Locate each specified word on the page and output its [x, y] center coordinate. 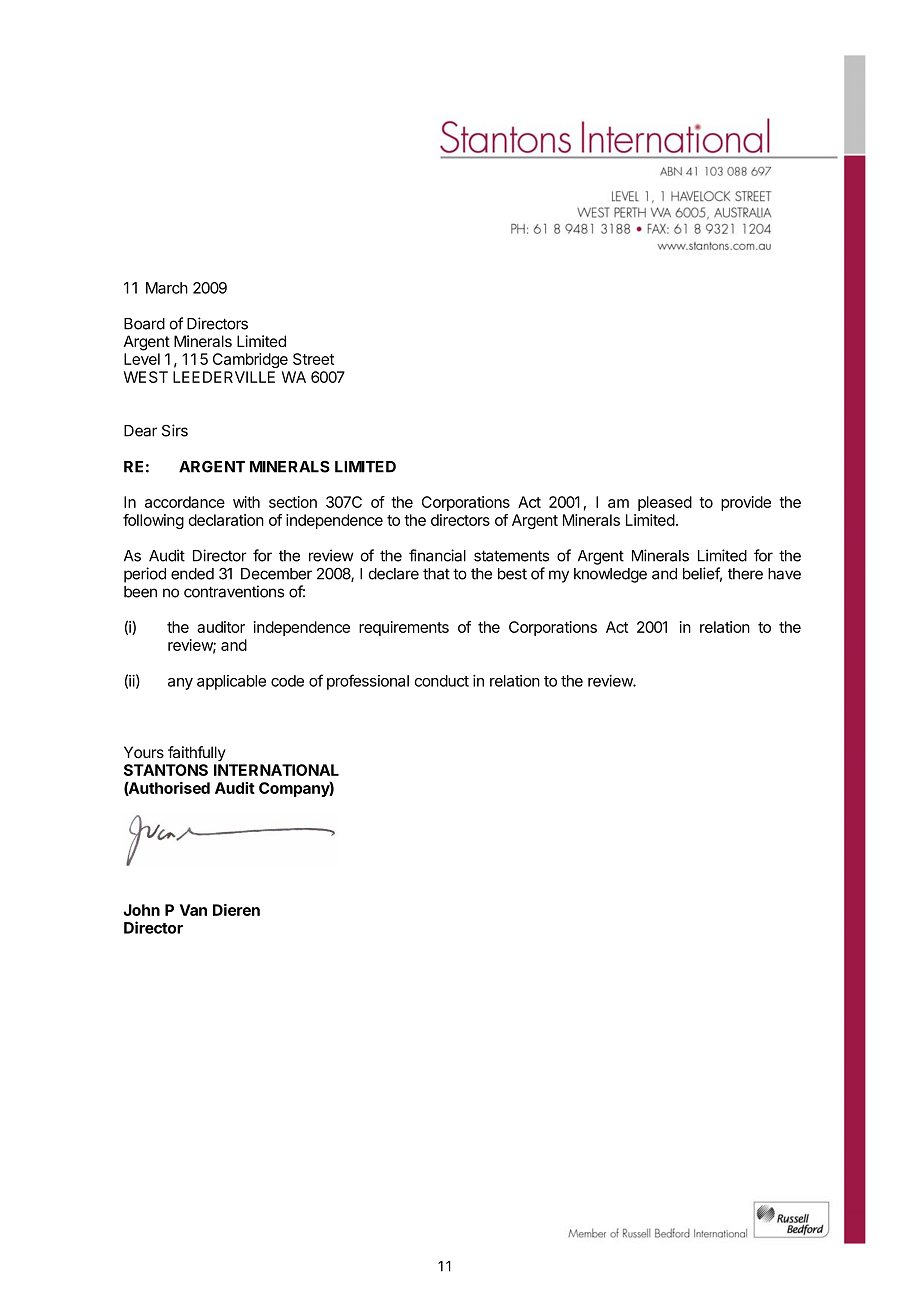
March [167, 288]
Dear [140, 431]
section [293, 502]
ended [192, 574]
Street [313, 359]
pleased [665, 503]
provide [746, 503]
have [784, 574]
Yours [144, 752]
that [436, 574]
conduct [442, 681]
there [745, 574]
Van [193, 910]
